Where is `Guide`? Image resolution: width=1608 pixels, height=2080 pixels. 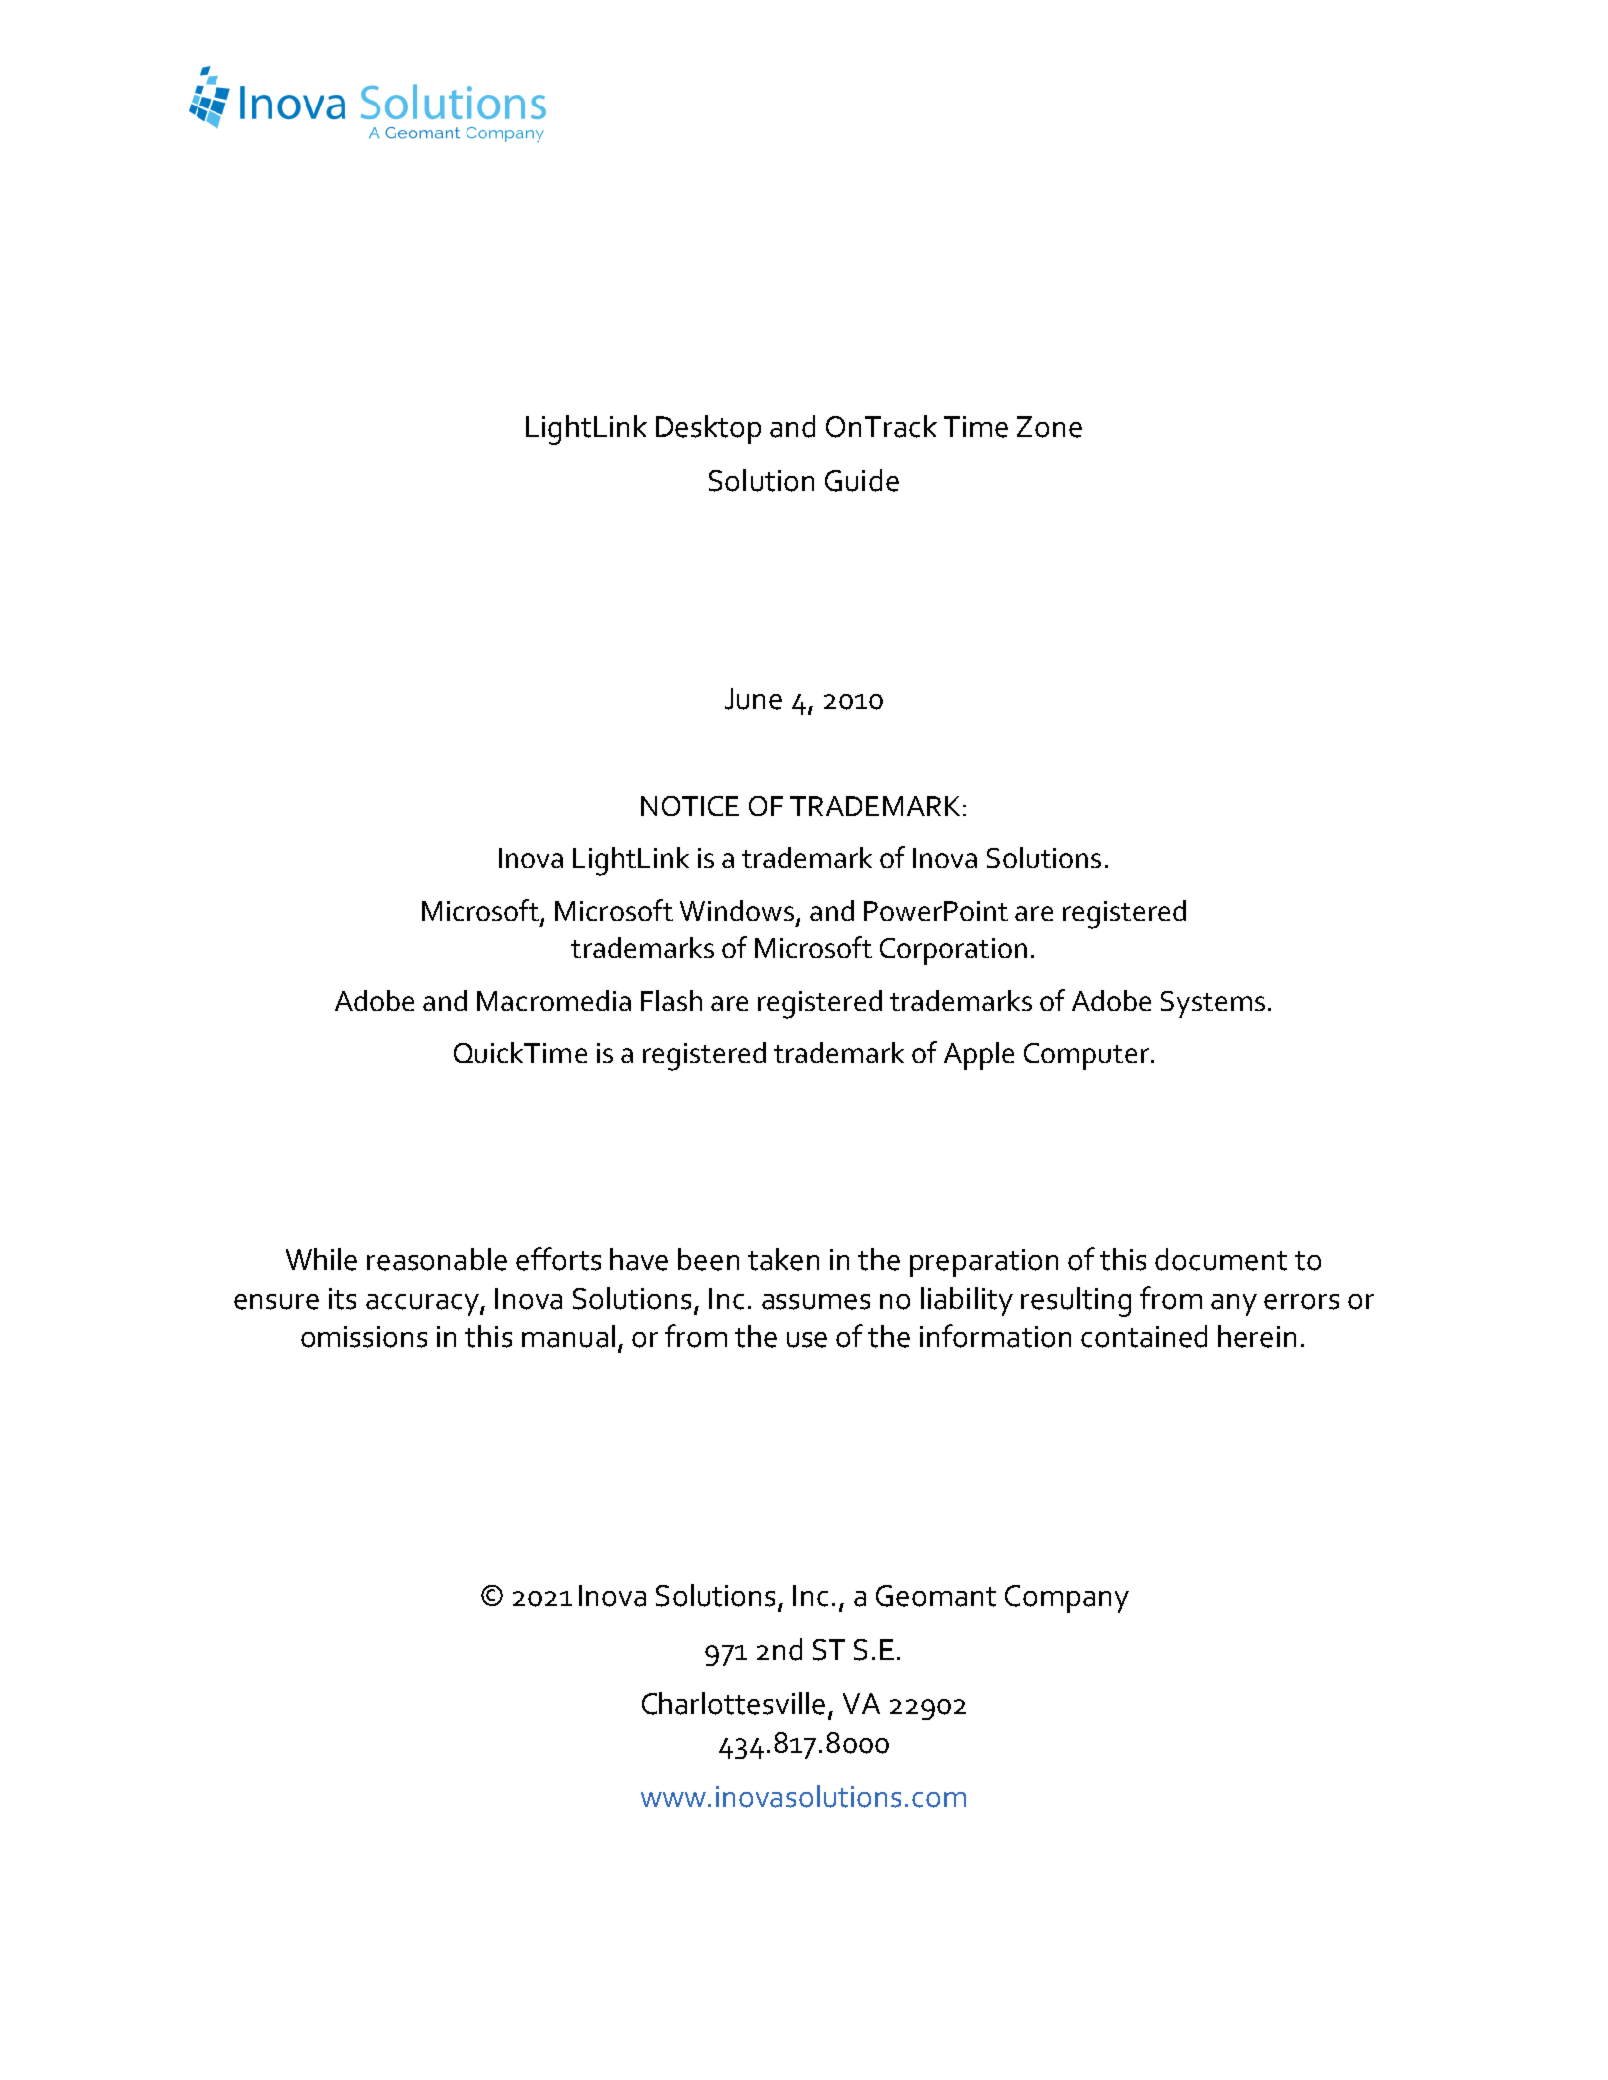 Guide is located at coordinates (862, 480).
